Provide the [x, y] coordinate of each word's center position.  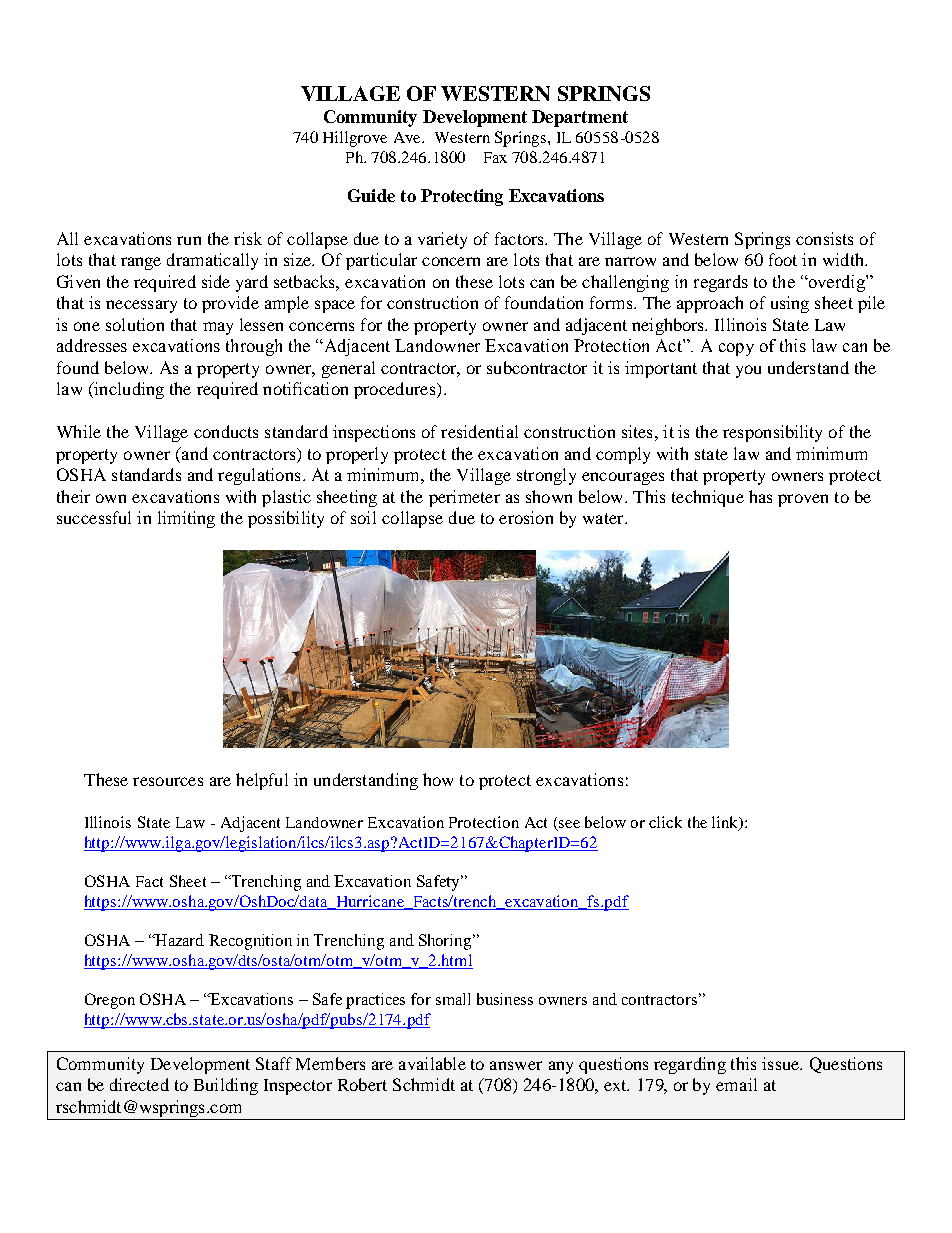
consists [824, 238]
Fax [495, 157]
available [432, 1063]
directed [139, 1084]
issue [781, 1063]
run [189, 240]
